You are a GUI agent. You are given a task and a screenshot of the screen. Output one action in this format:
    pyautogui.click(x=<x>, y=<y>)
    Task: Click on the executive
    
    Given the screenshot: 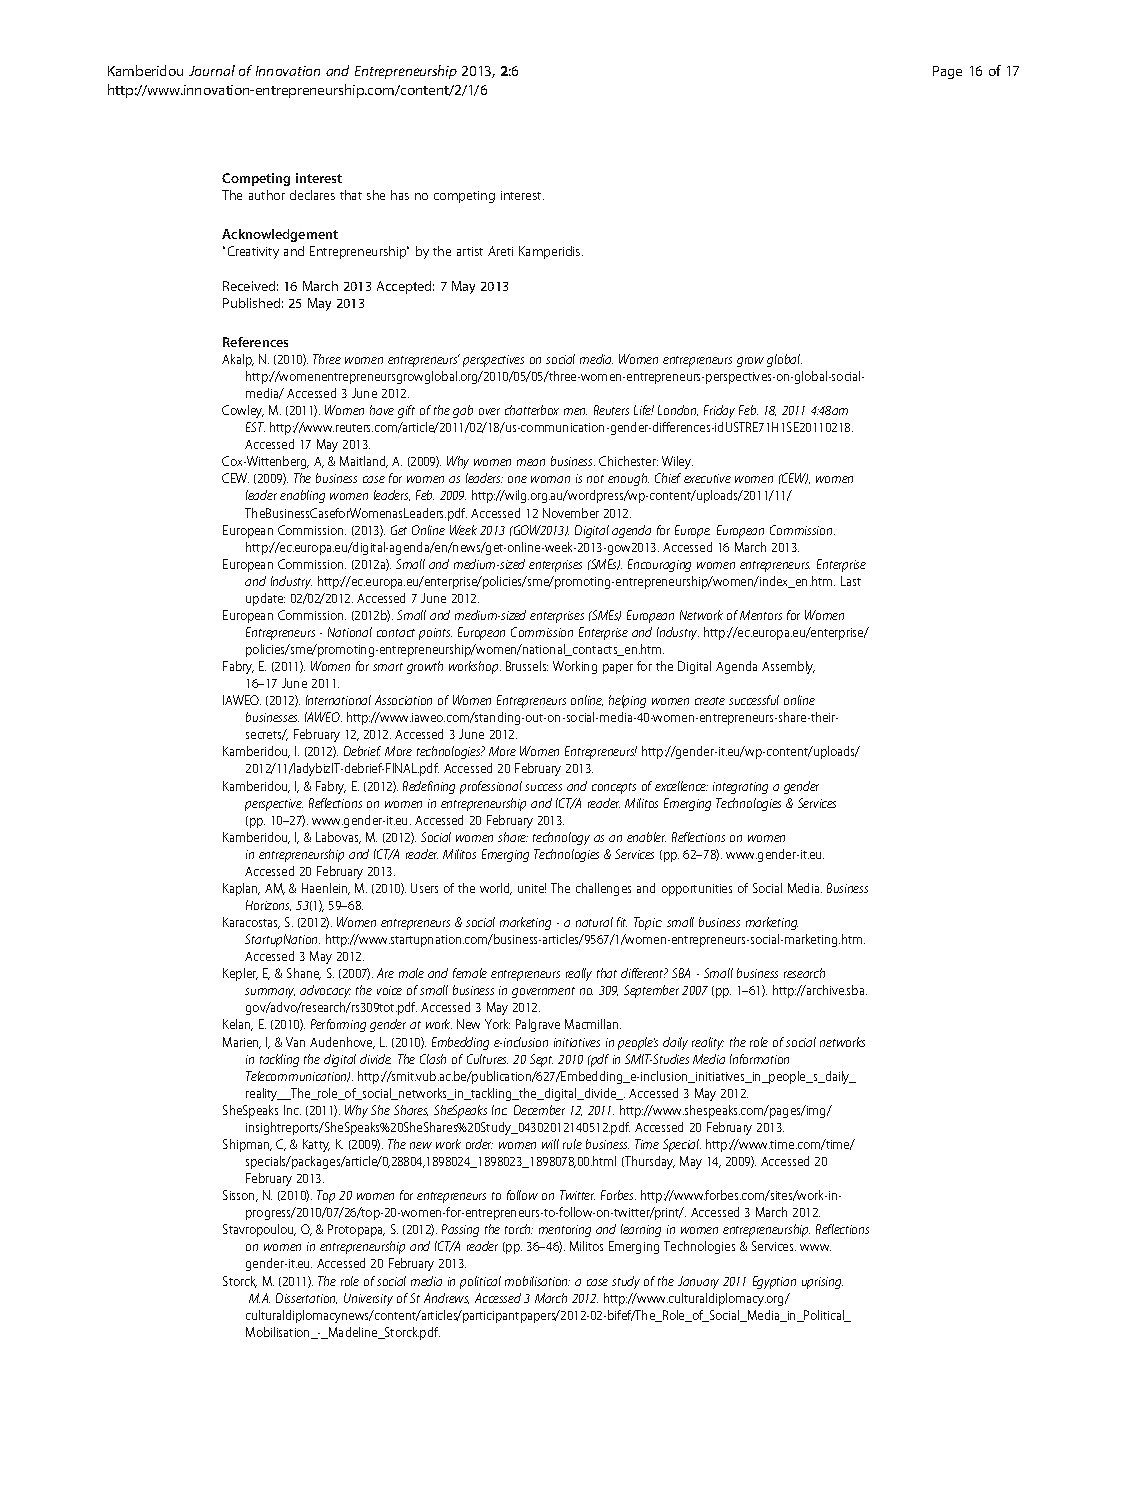 What is the action you would take?
    pyautogui.click(x=707, y=478)
